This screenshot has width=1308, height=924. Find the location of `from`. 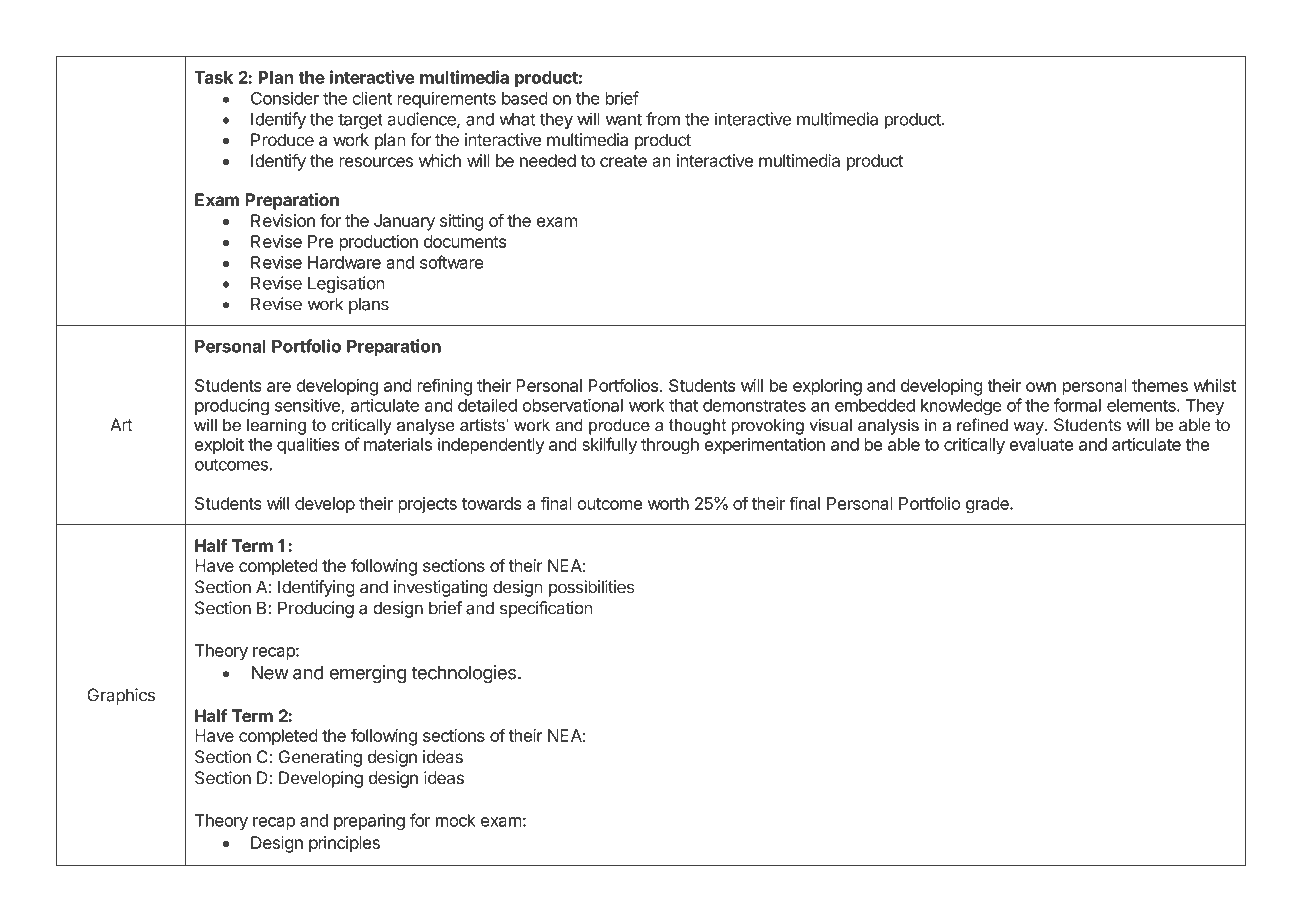

from is located at coordinates (663, 119).
